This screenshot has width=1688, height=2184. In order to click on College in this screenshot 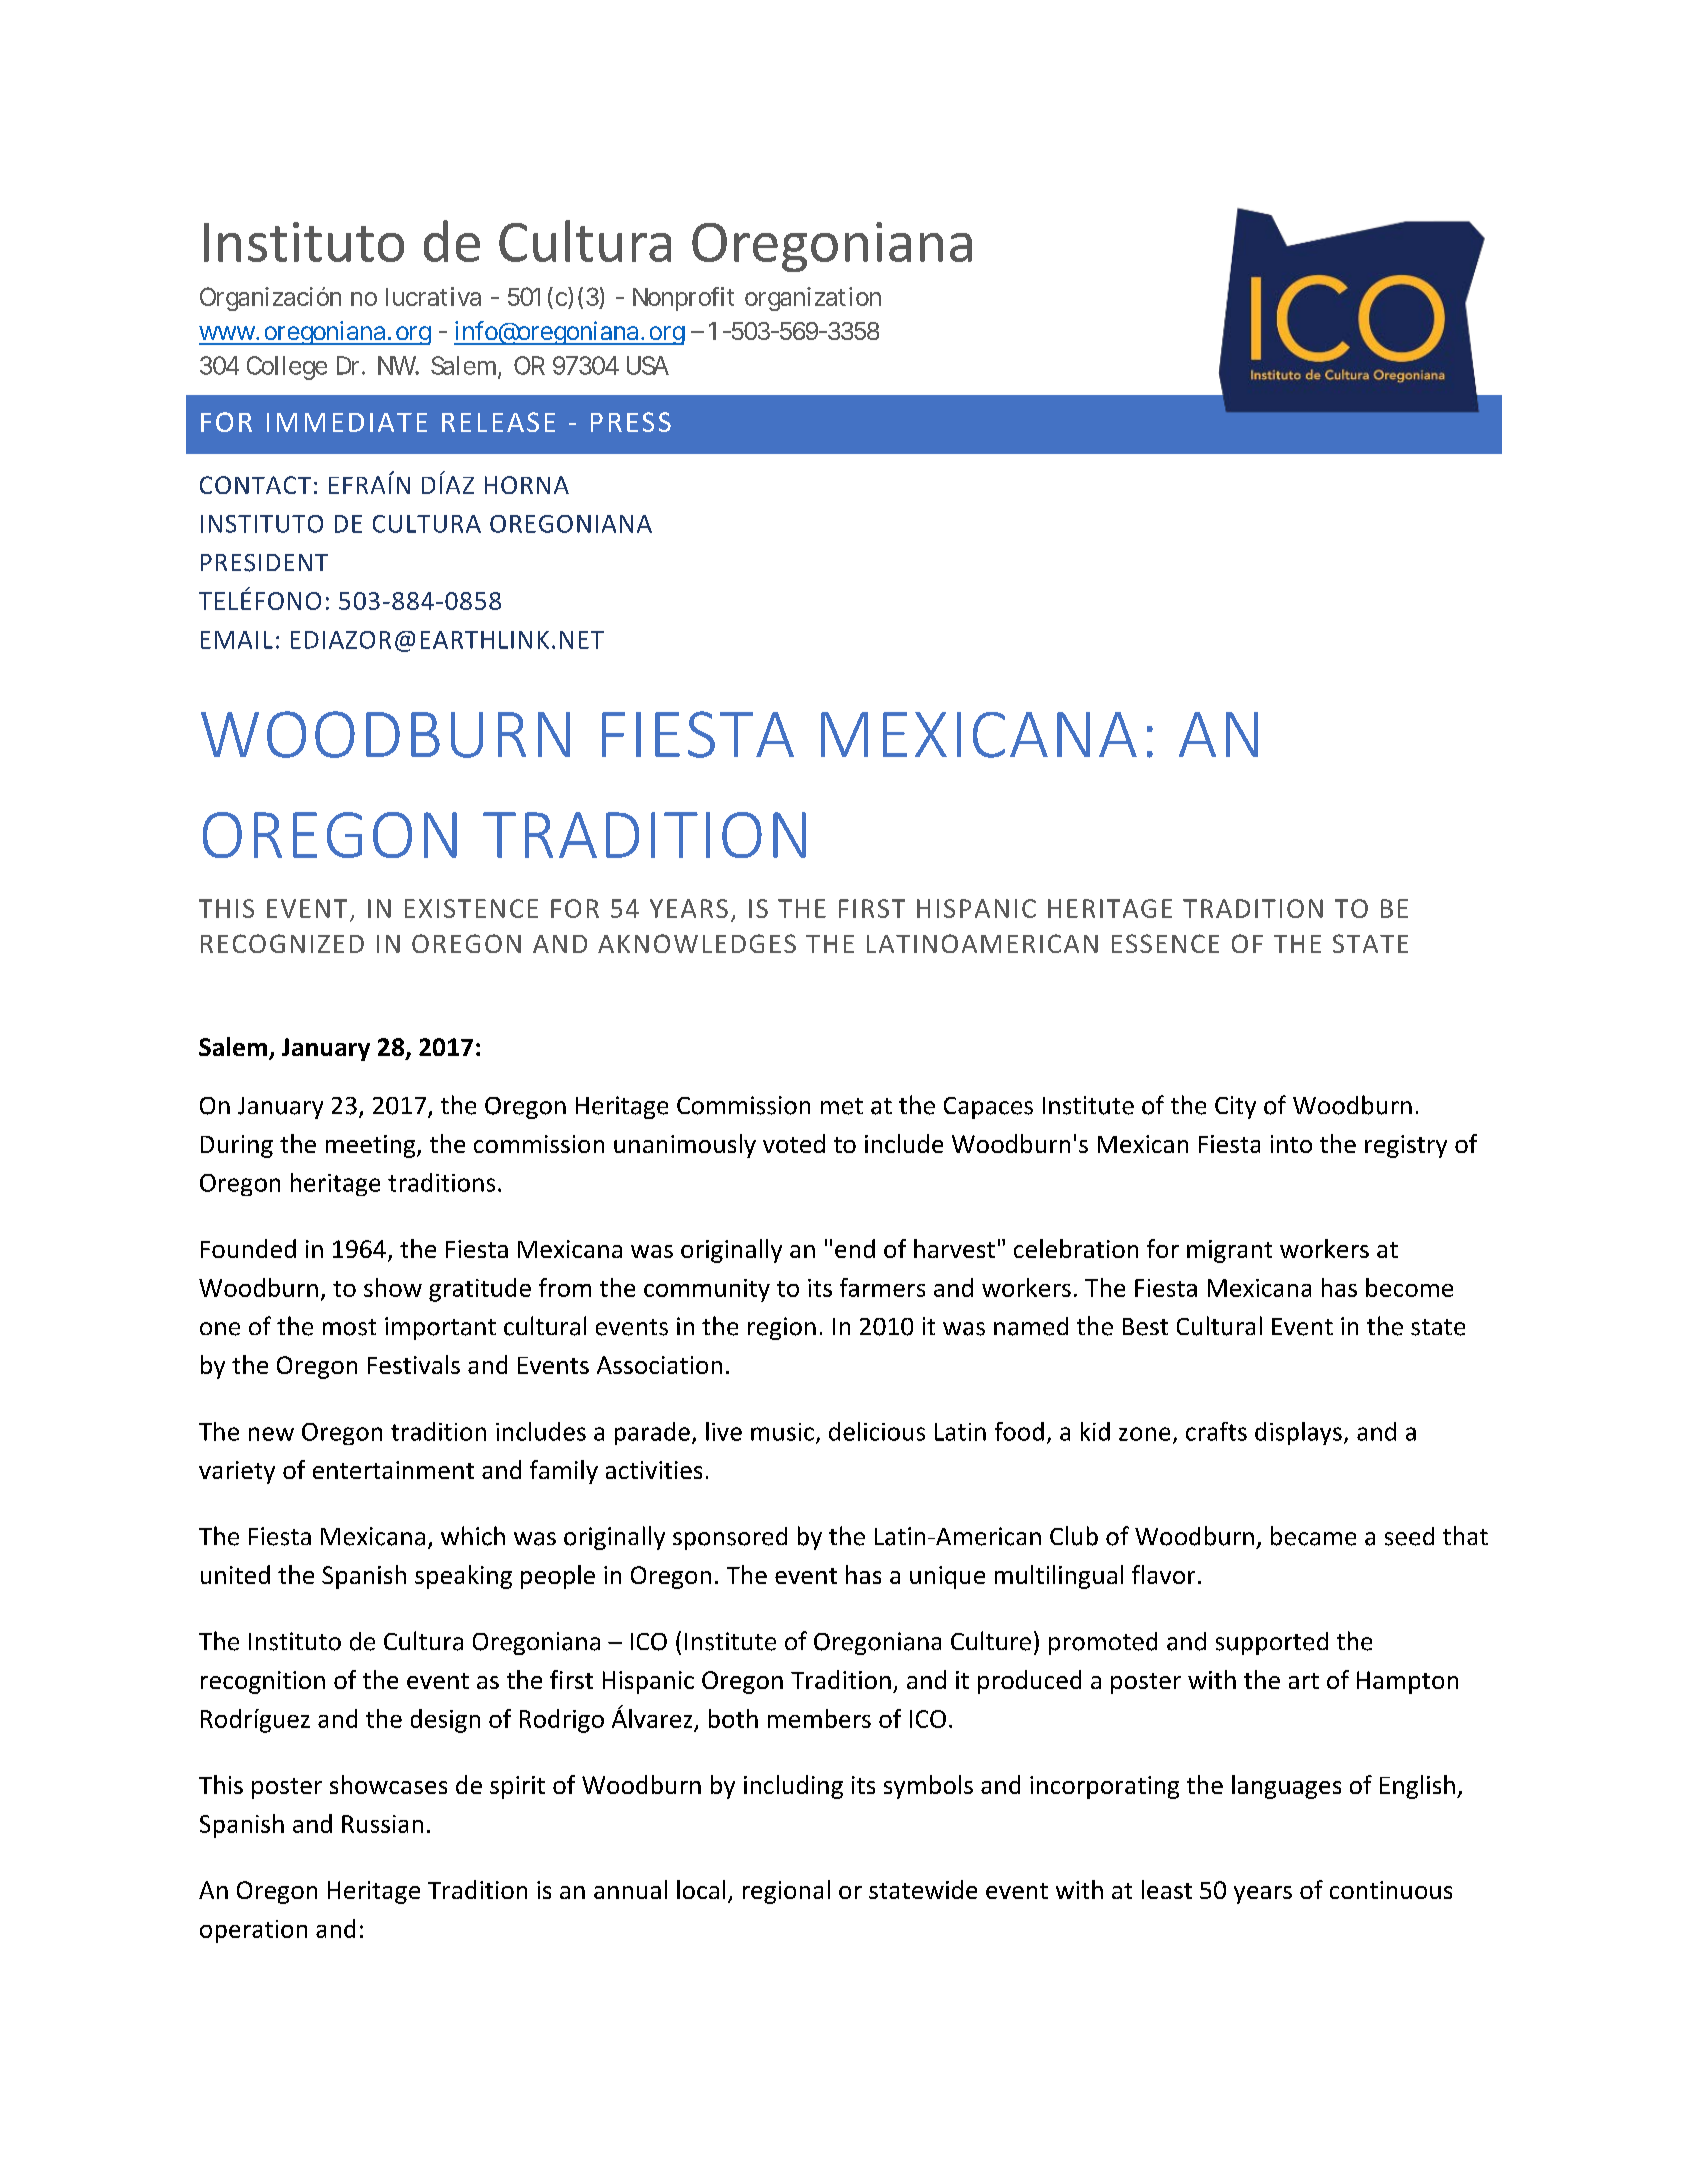, I will do `click(287, 368)`.
